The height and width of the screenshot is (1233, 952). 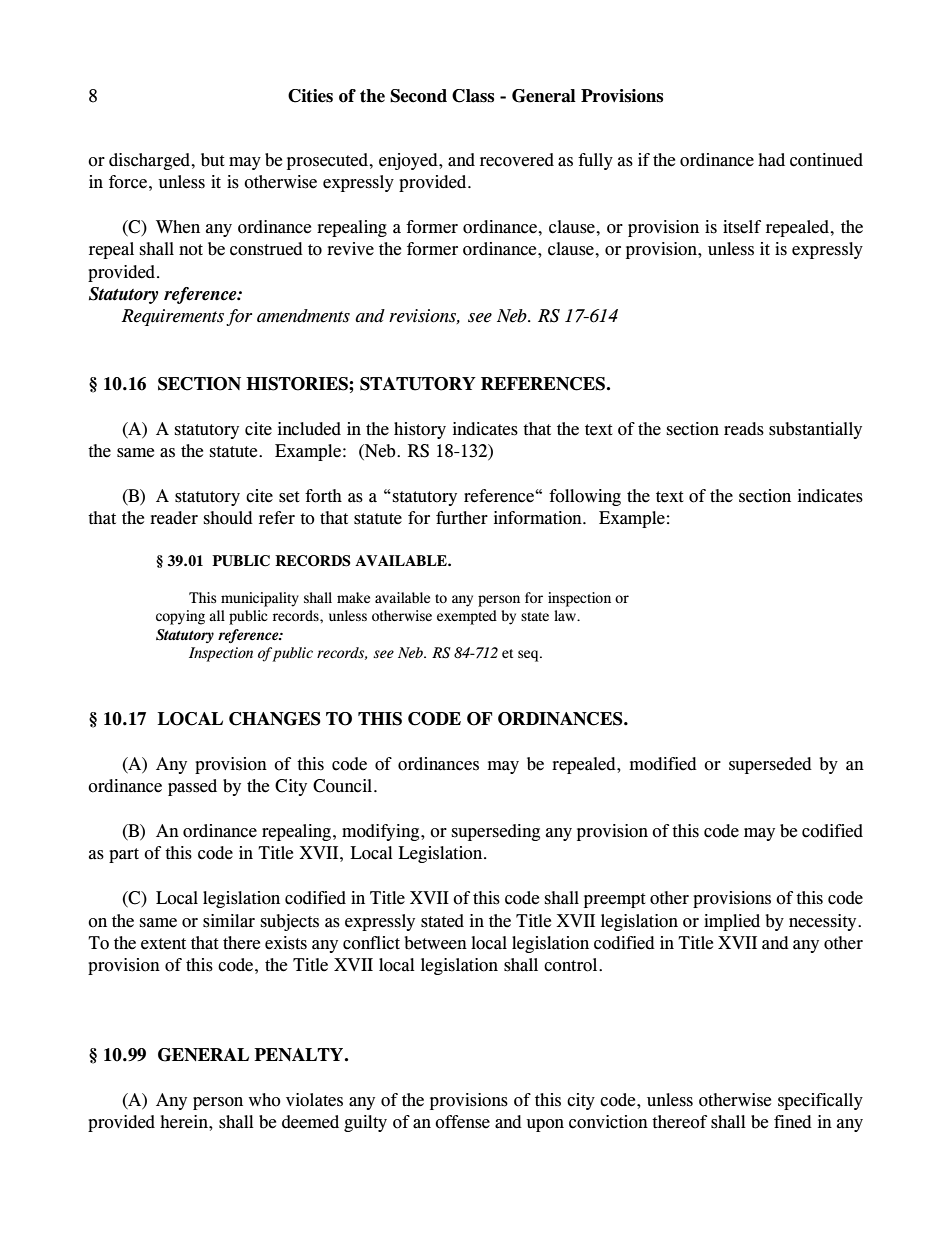 I want to click on but, so click(x=213, y=160).
